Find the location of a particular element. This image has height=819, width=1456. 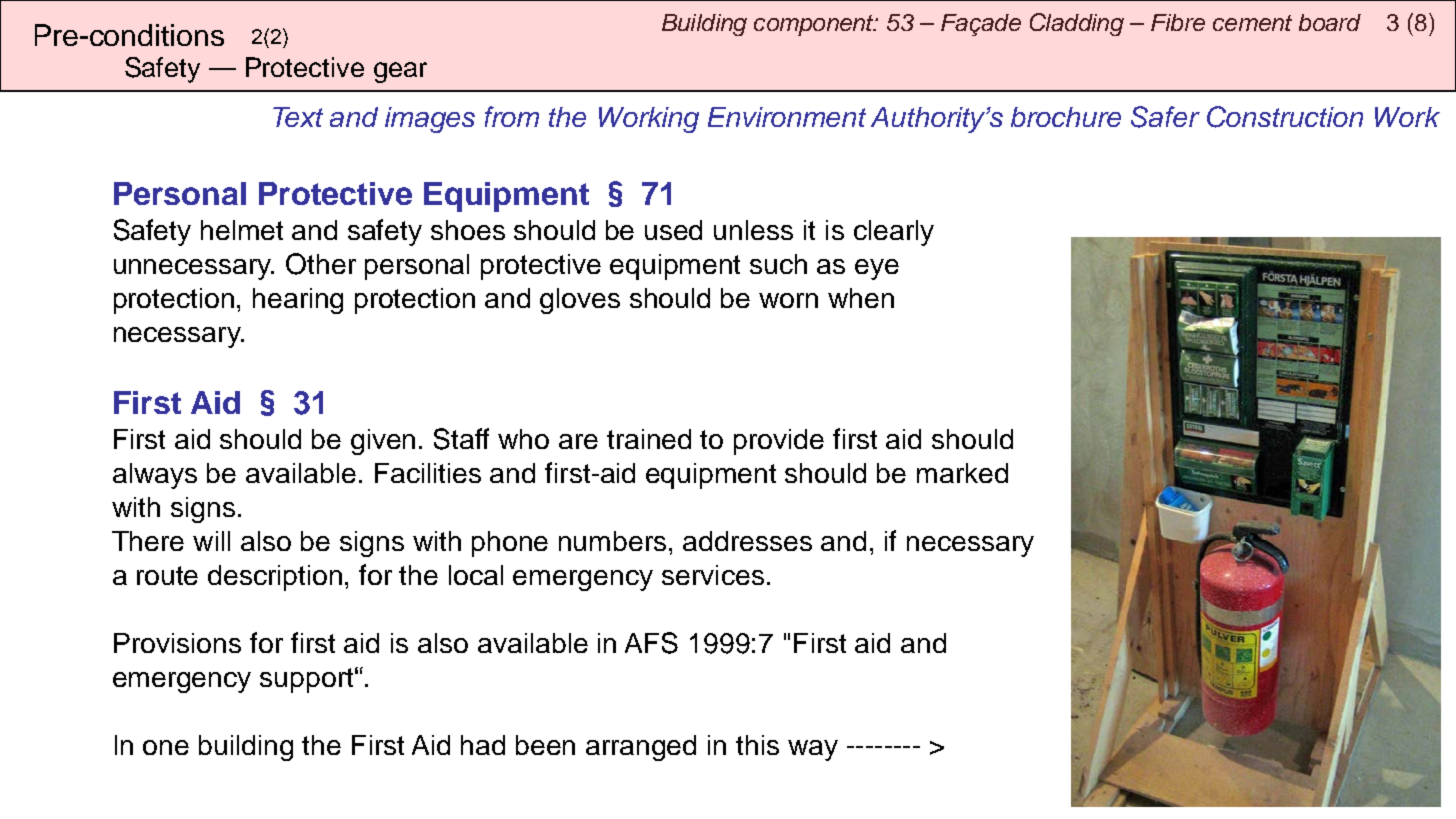

arranged is located at coordinates (641, 748).
